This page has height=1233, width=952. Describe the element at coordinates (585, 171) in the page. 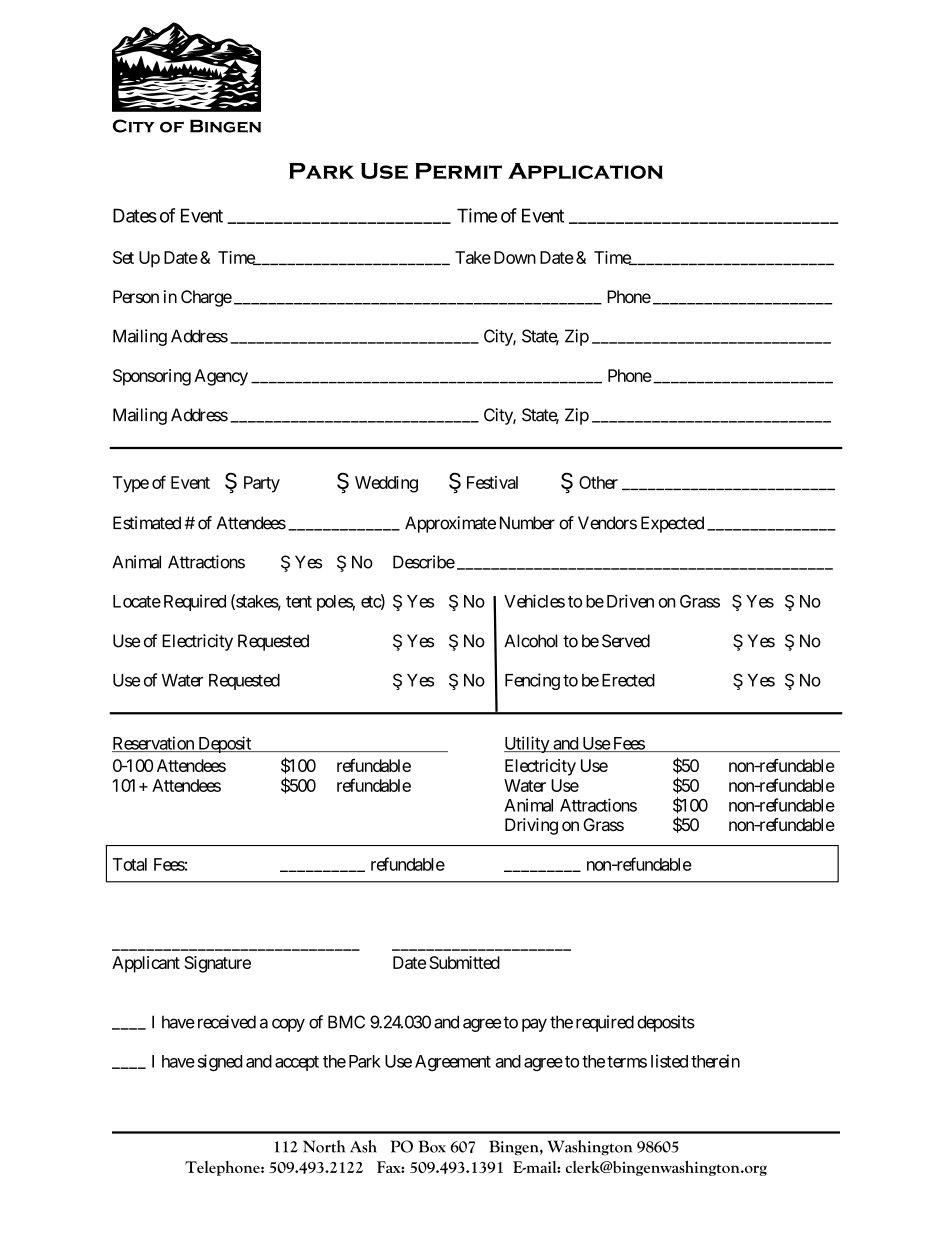

I see `Application` at that location.
